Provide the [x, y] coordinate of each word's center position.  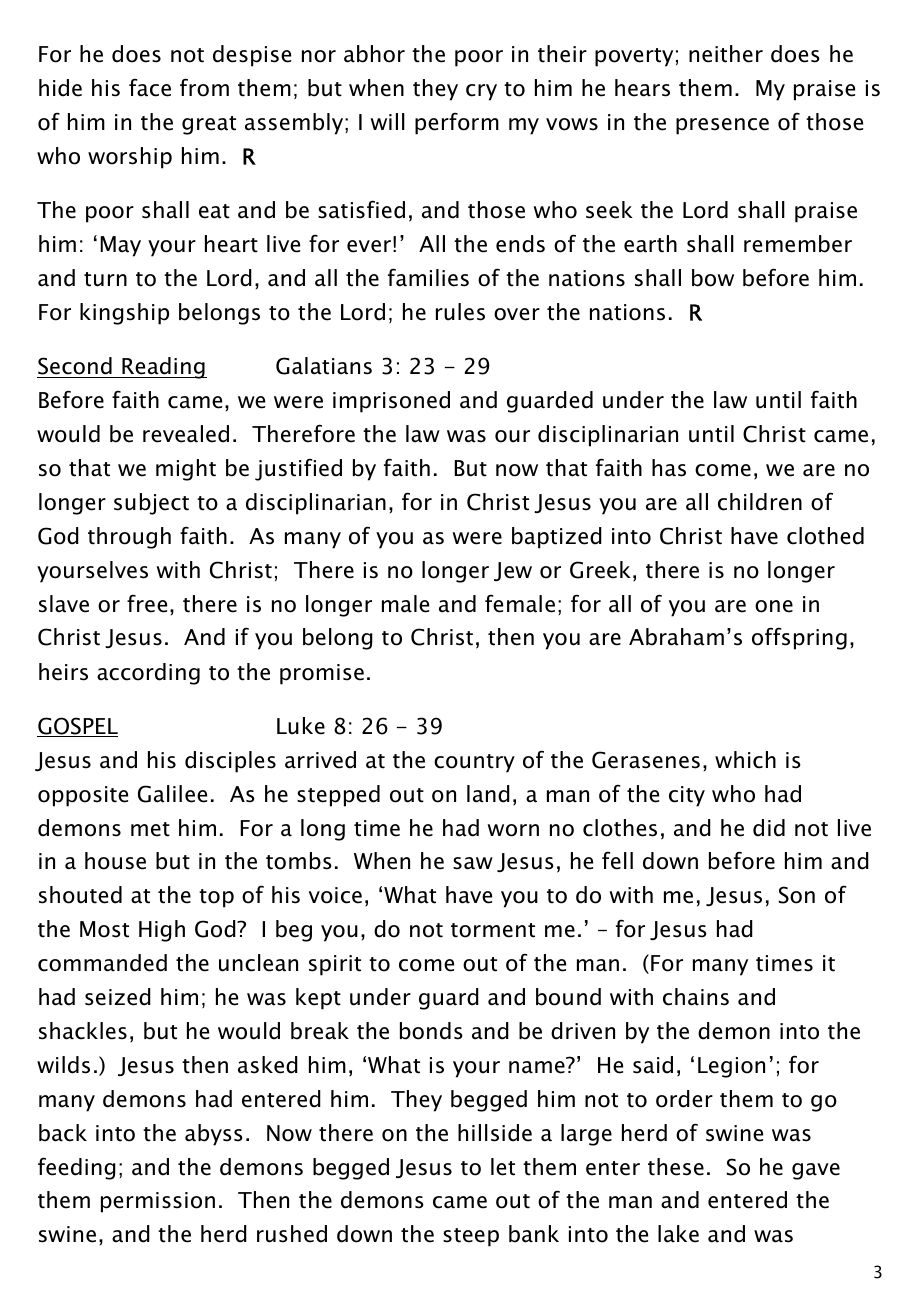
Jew [513, 571]
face [150, 87]
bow [713, 278]
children [760, 502]
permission [158, 1202]
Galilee [172, 794]
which [745, 760]
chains [696, 997]
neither [726, 54]
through [129, 538]
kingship [124, 314]
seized [118, 997]
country [474, 763]
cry [481, 92]
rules [460, 312]
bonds [431, 1031]
